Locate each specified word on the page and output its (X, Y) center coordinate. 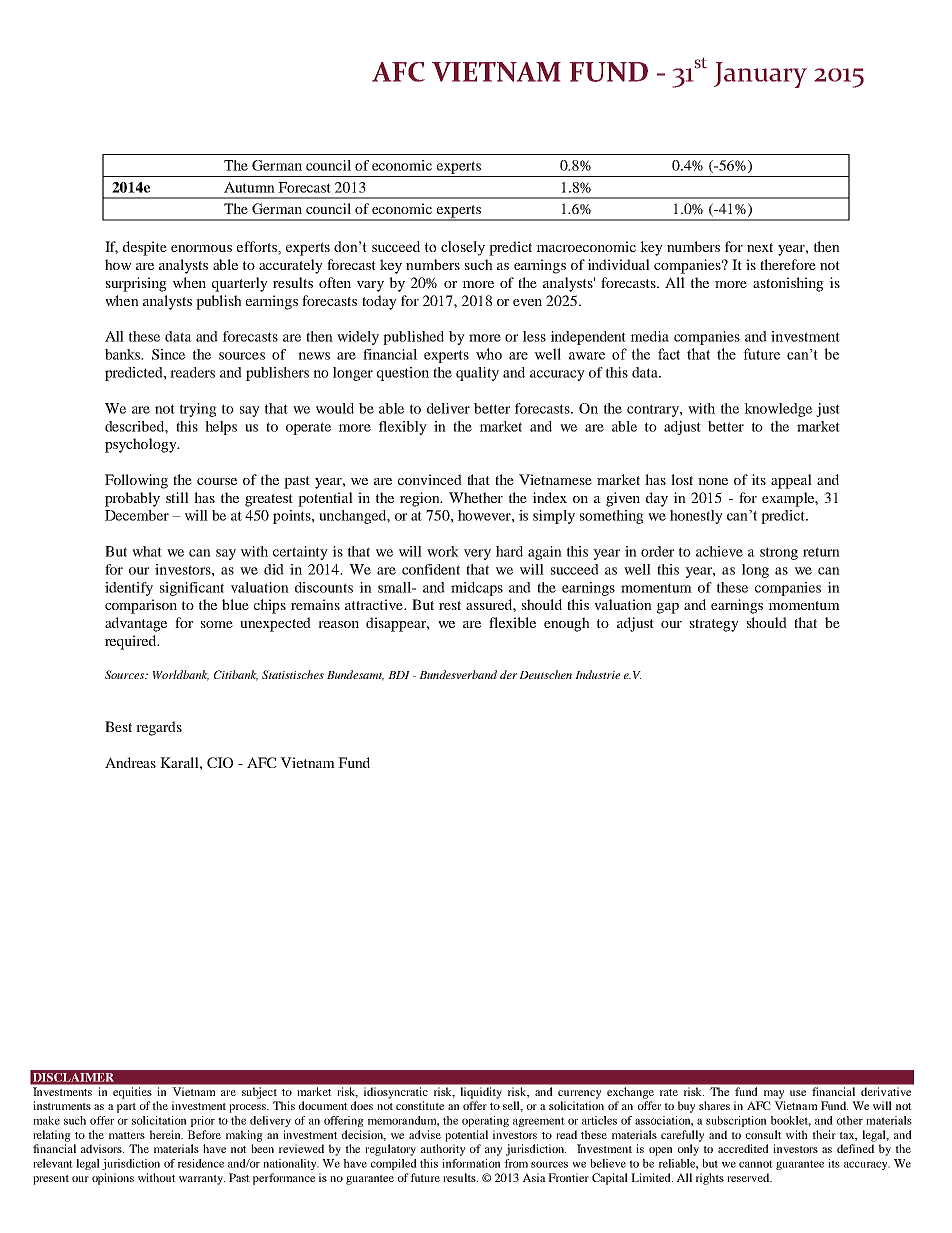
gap (668, 608)
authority (443, 1150)
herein (166, 1134)
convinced (430, 479)
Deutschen (545, 674)
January (760, 75)
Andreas (130, 762)
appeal (791, 481)
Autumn (249, 187)
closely (463, 248)
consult (764, 1134)
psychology (142, 445)
